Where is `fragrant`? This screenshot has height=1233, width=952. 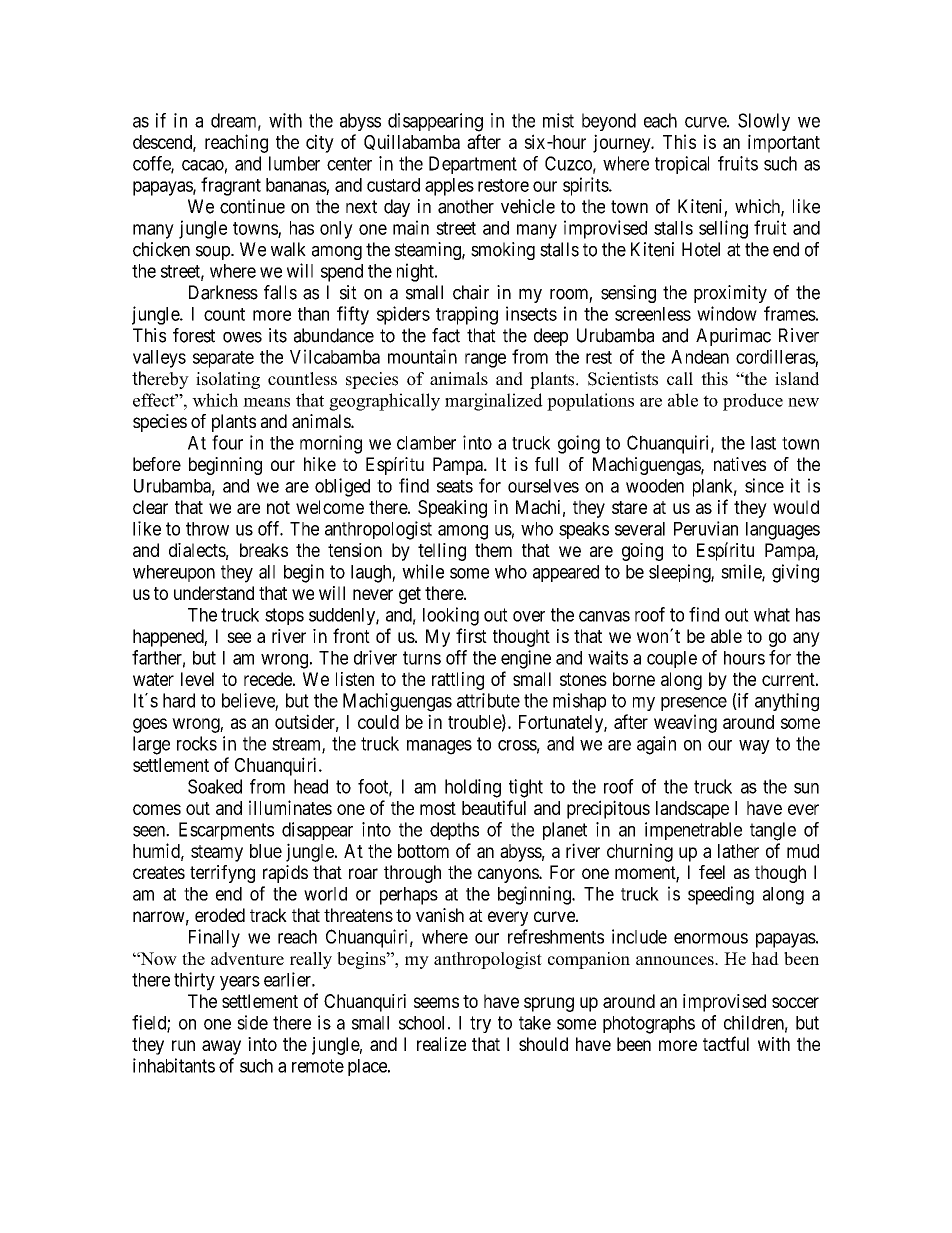
fragrant is located at coordinates (231, 186).
